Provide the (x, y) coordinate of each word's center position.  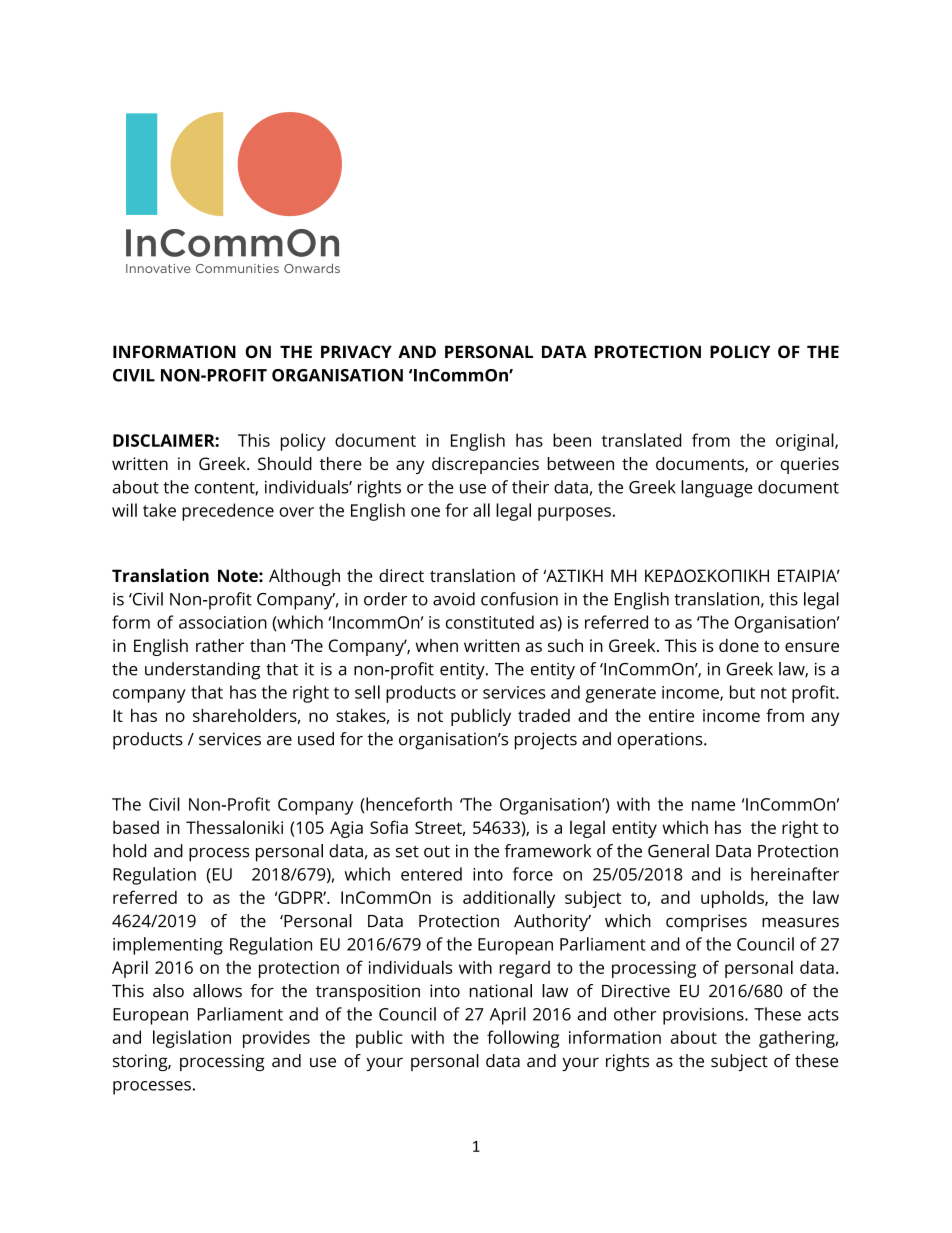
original (806, 442)
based (136, 827)
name (713, 806)
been (572, 440)
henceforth (408, 804)
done (739, 645)
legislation (192, 1039)
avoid (454, 599)
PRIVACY (356, 351)
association (223, 622)
